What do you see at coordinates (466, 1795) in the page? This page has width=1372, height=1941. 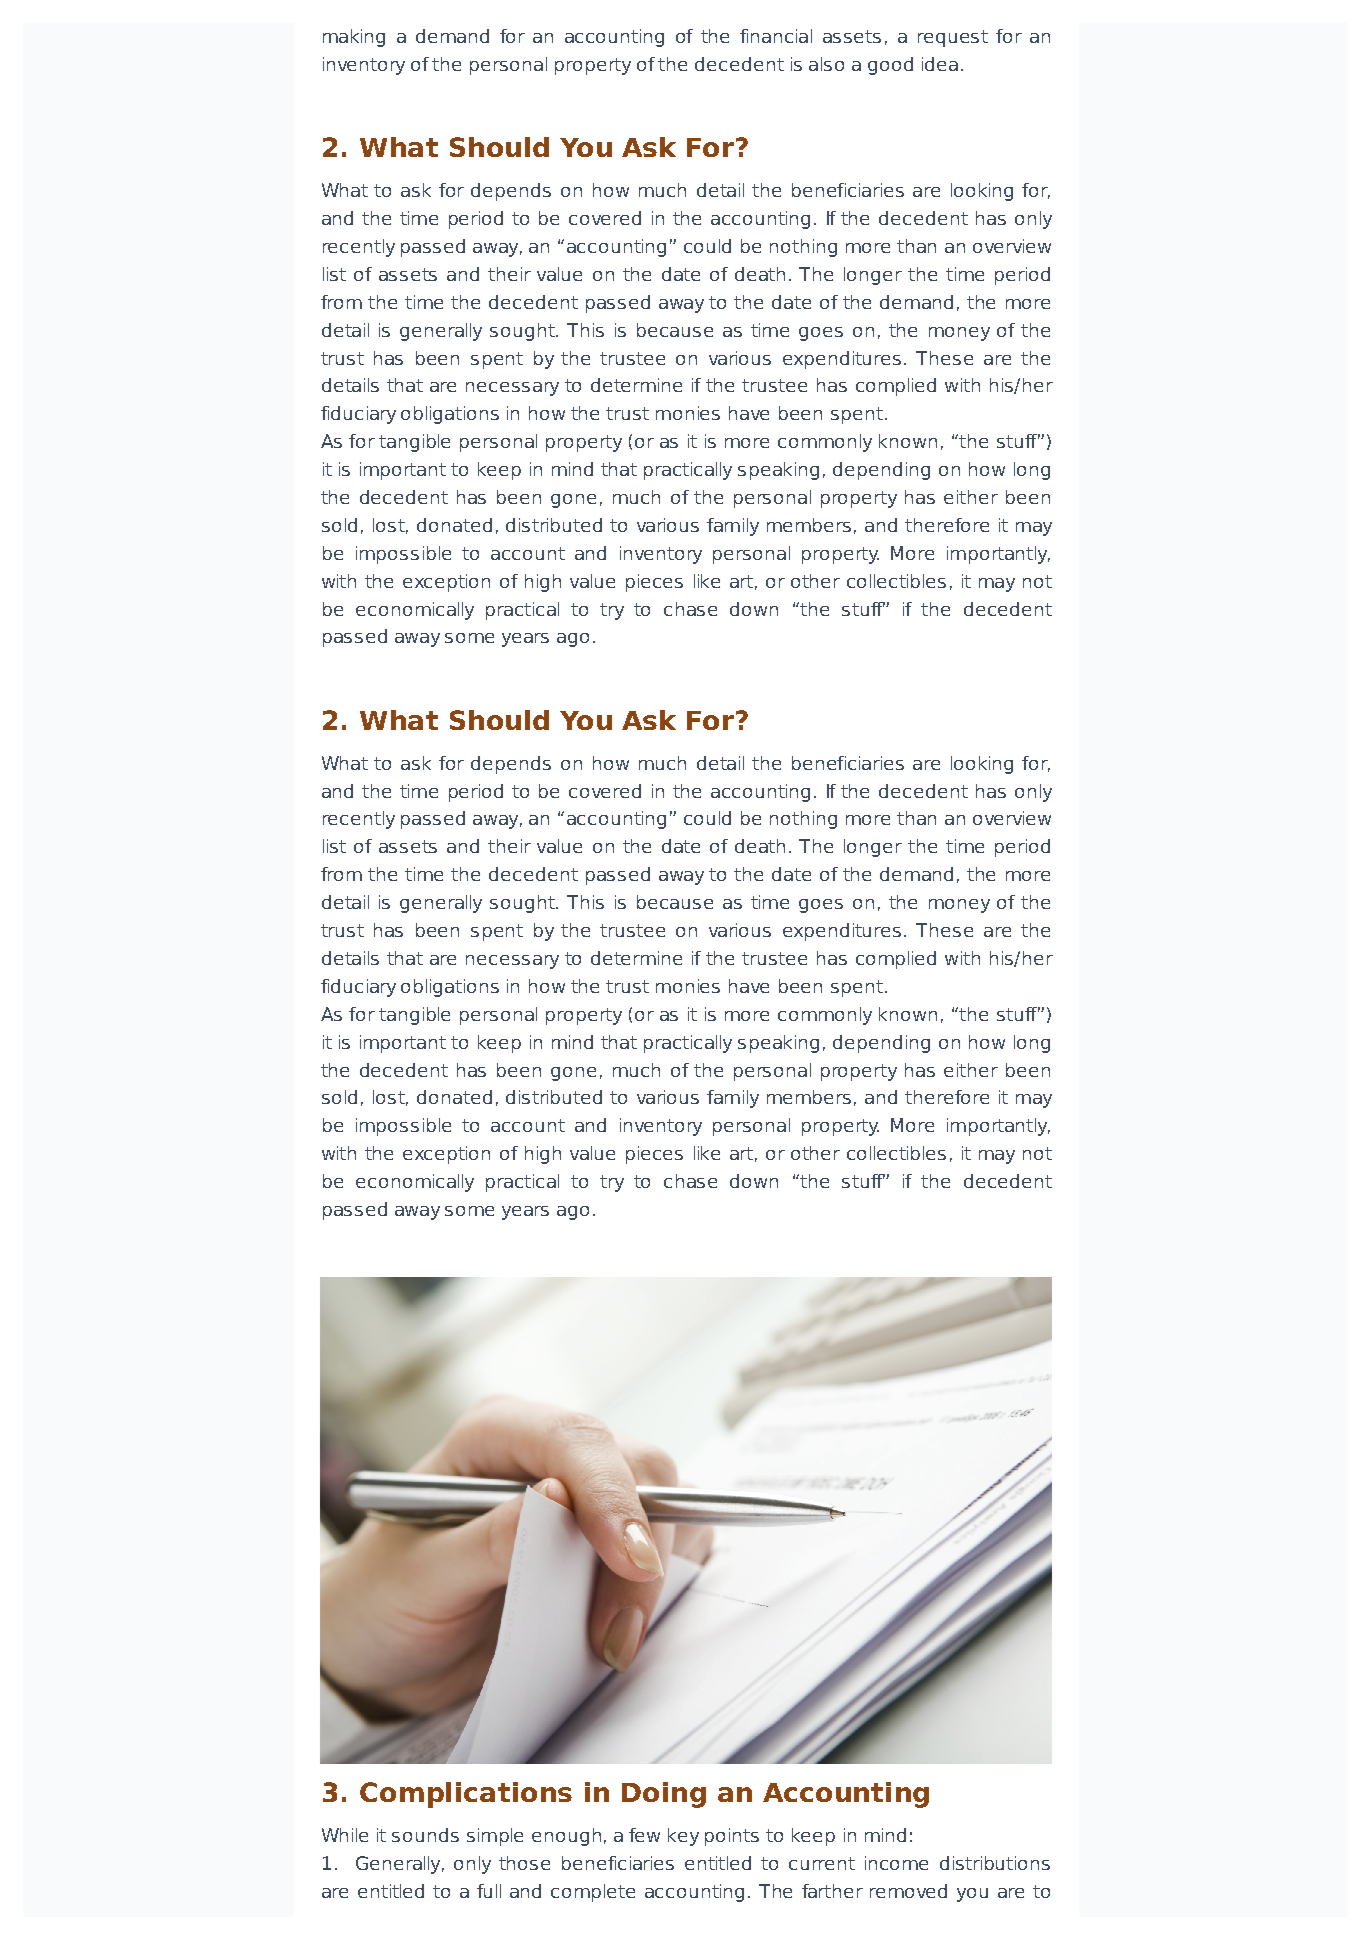 I see `Complications` at bounding box center [466, 1795].
